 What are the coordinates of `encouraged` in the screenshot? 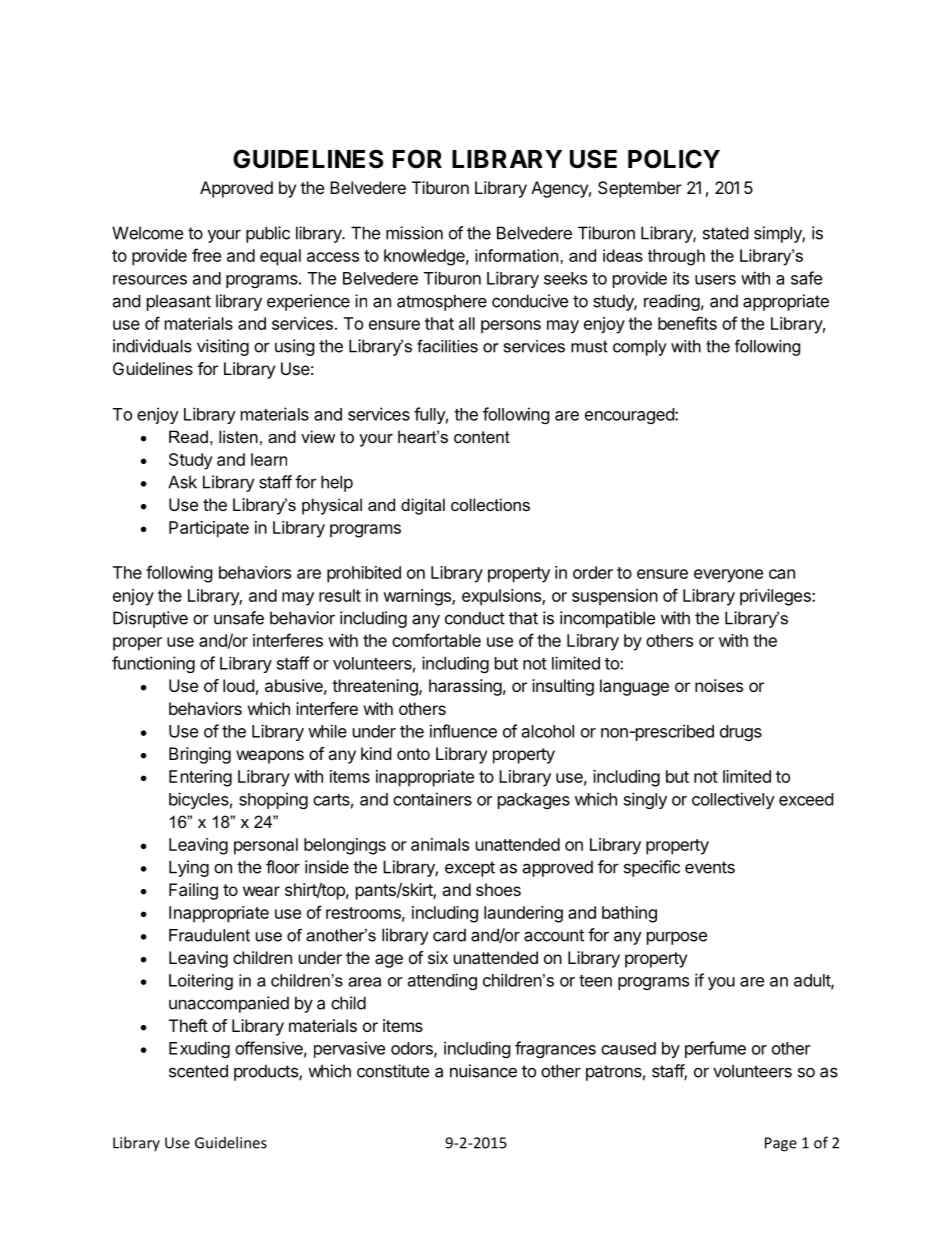 It's located at (630, 416).
